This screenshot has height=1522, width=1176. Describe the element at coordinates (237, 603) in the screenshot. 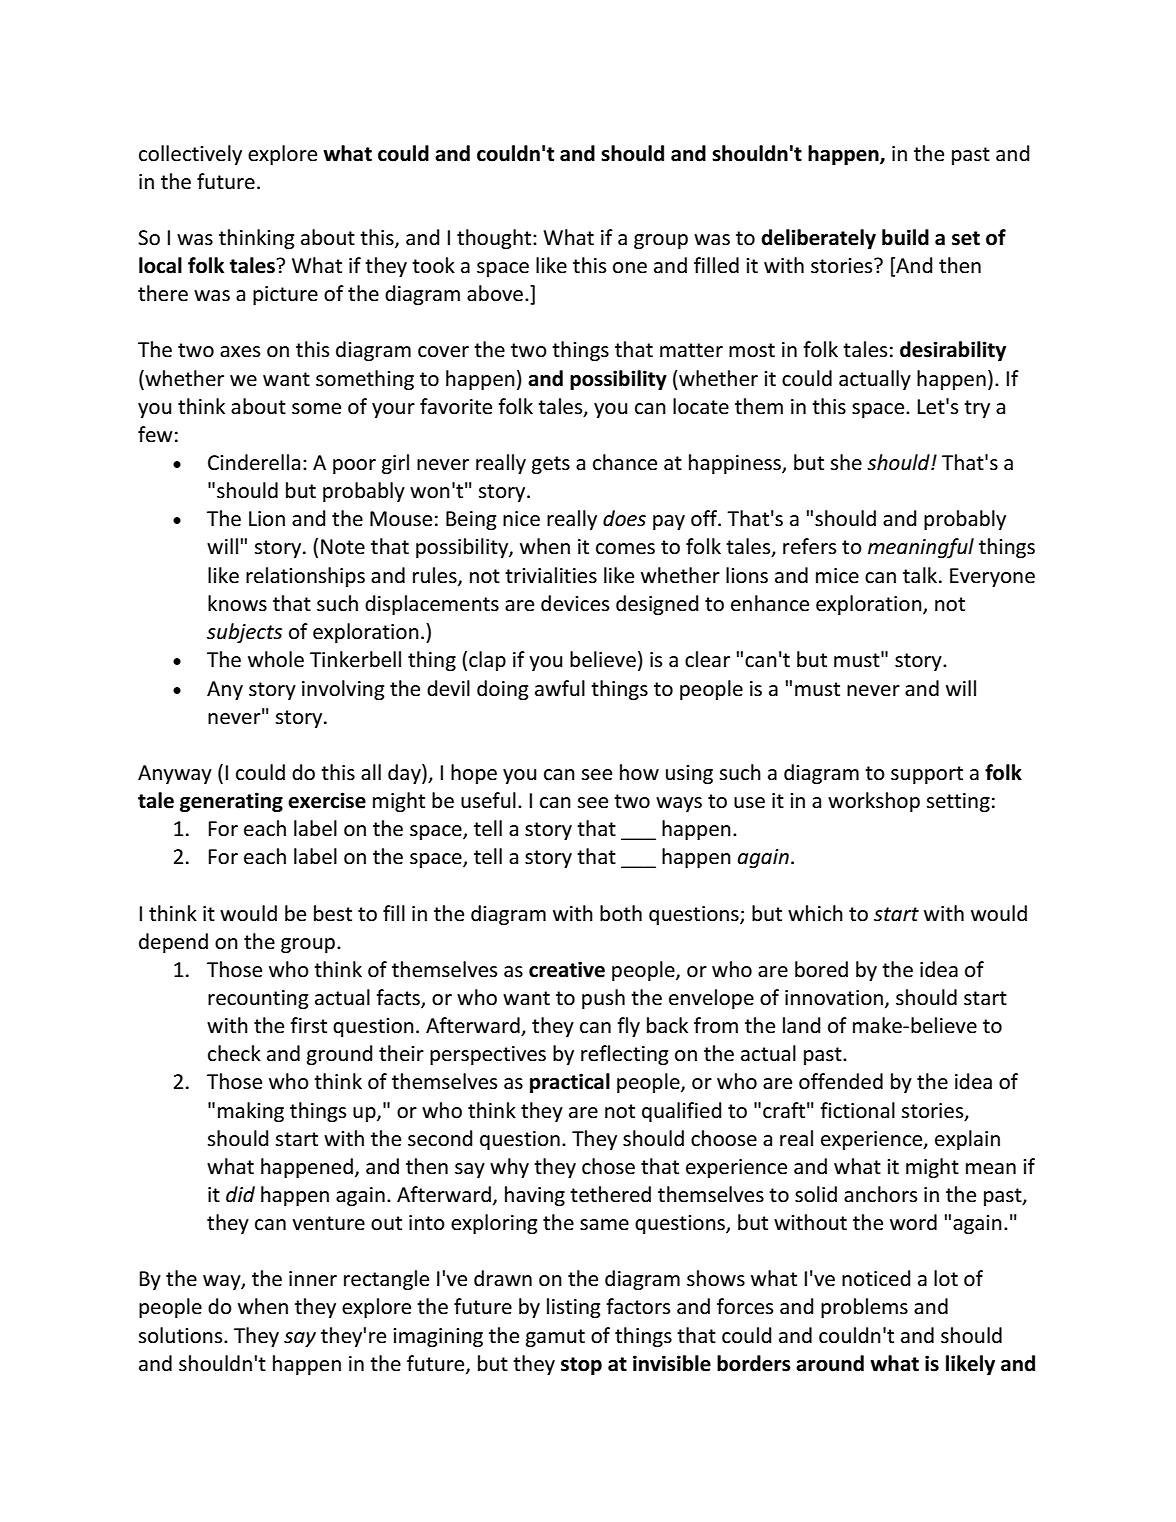

I see `knows` at that location.
